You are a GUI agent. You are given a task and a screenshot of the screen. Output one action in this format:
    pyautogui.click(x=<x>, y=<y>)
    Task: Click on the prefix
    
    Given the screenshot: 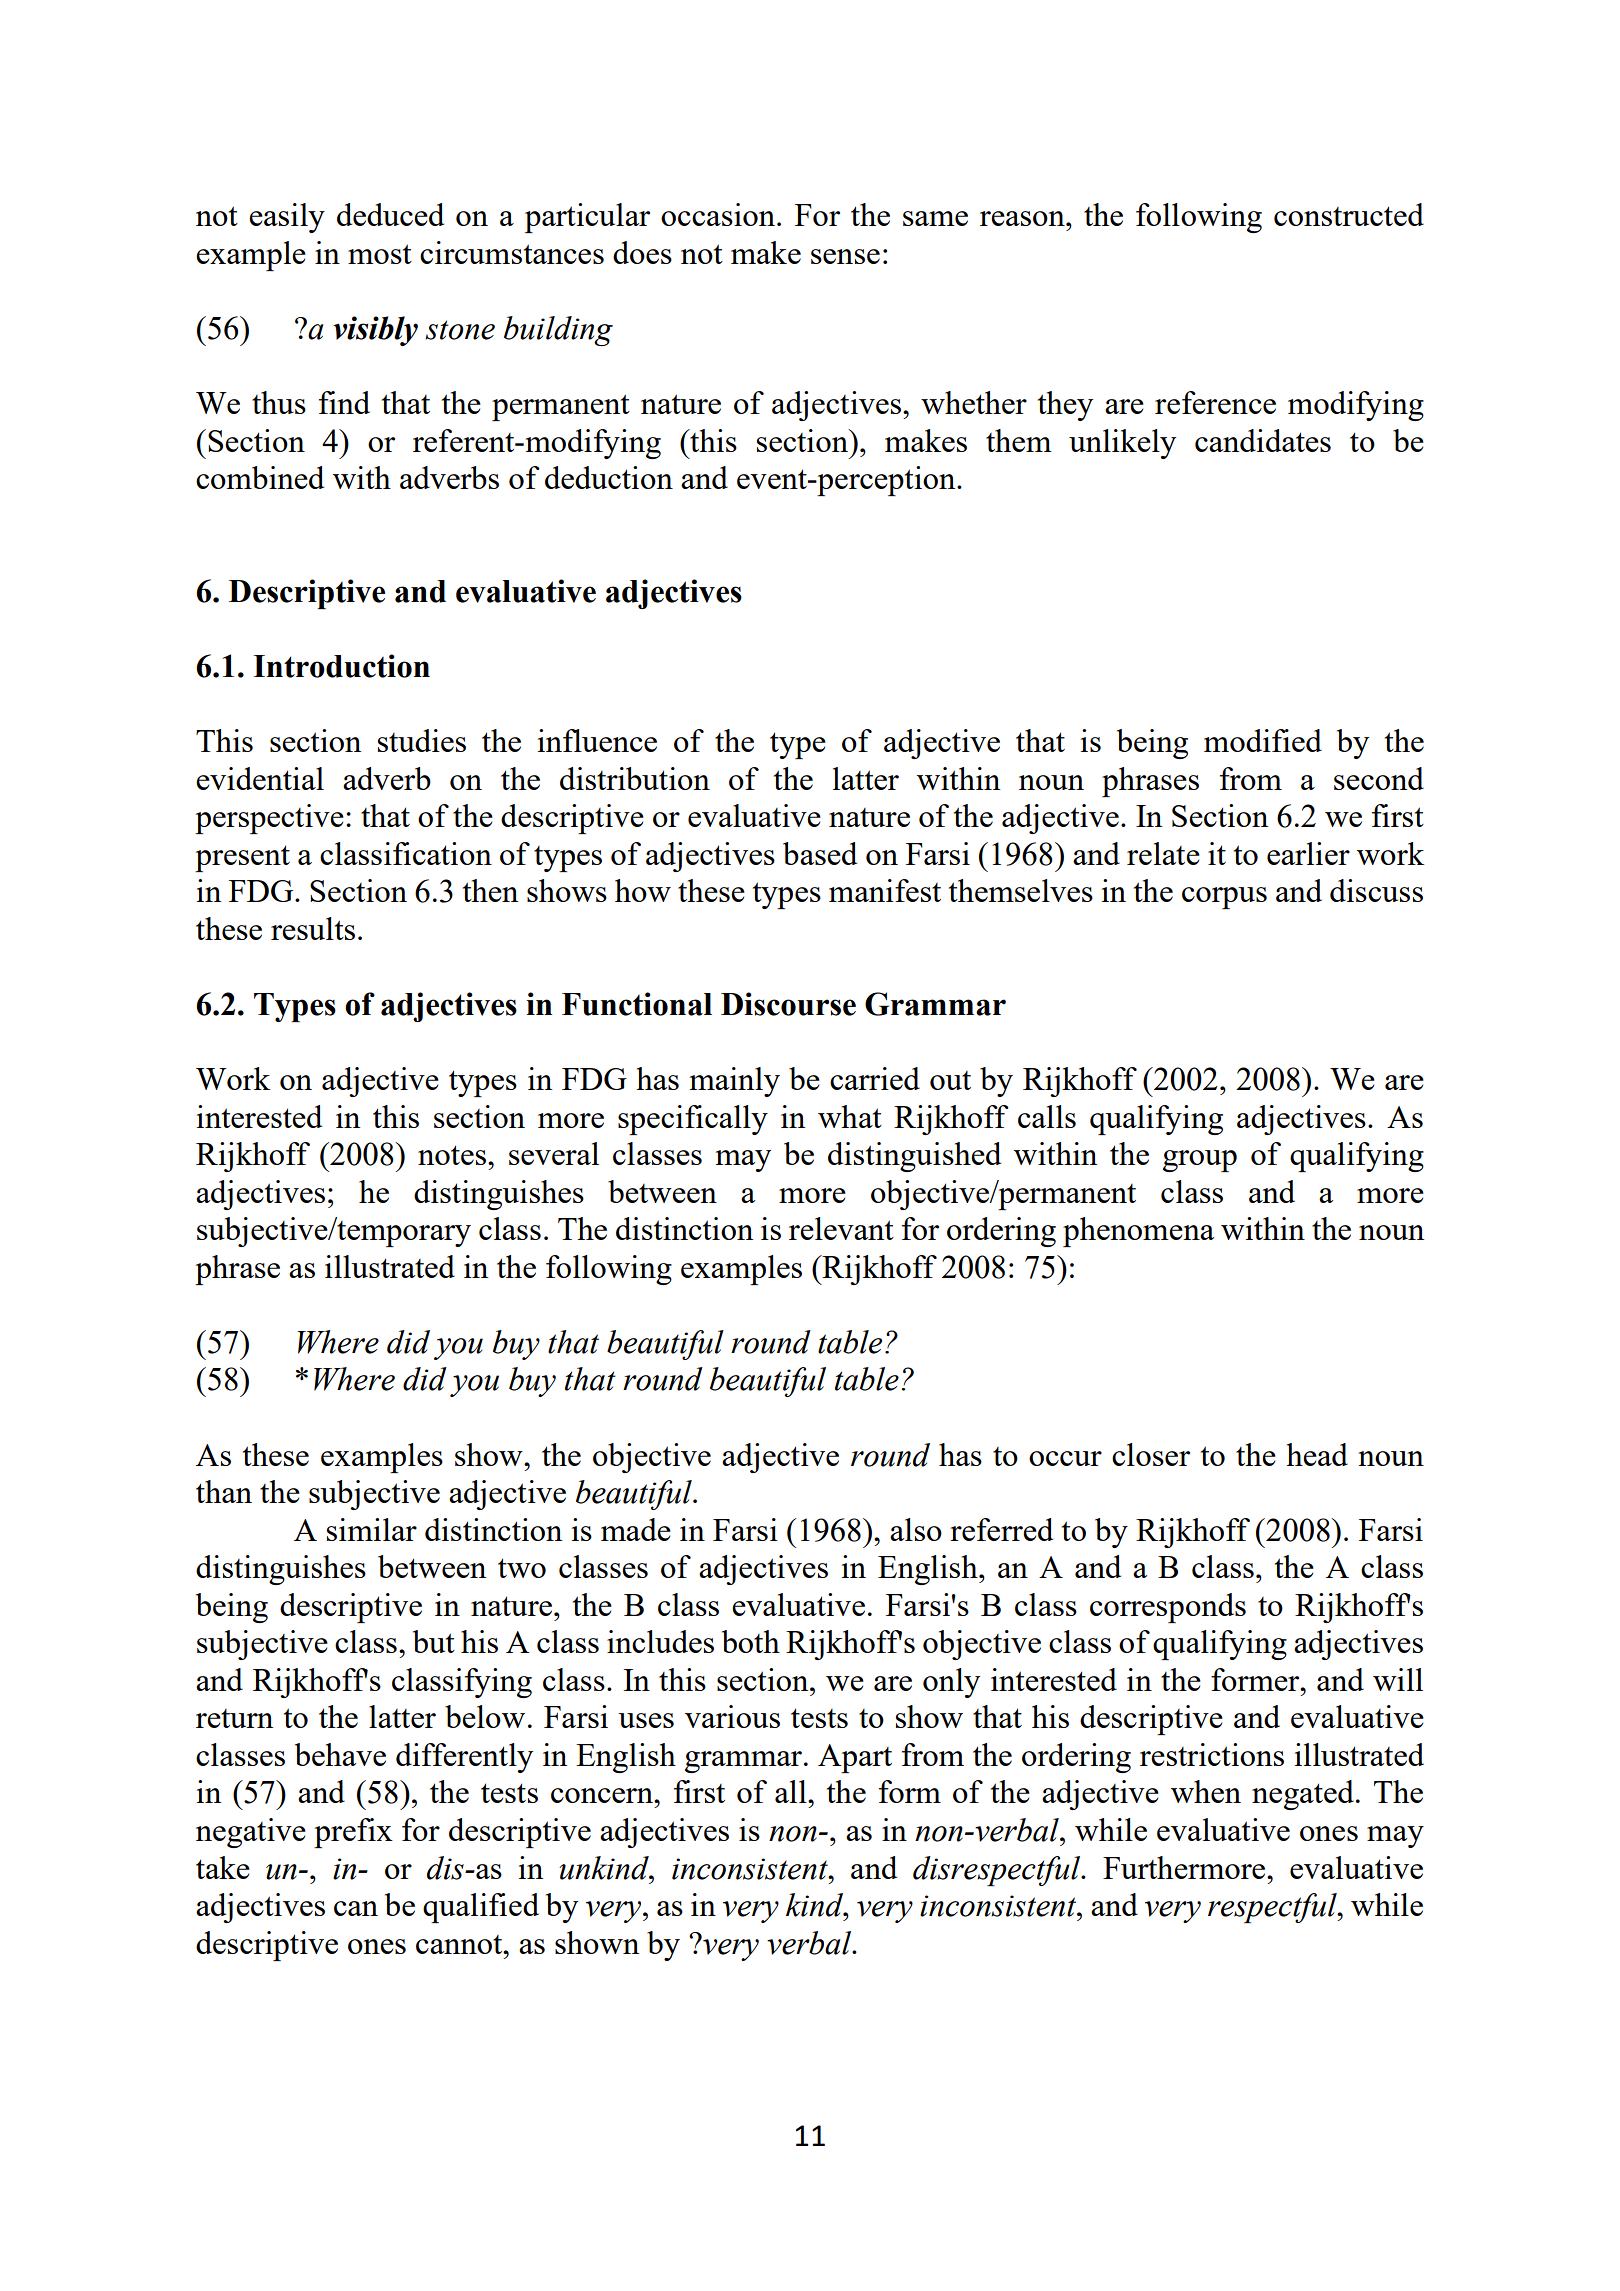 What is the action you would take?
    pyautogui.click(x=353, y=1833)
